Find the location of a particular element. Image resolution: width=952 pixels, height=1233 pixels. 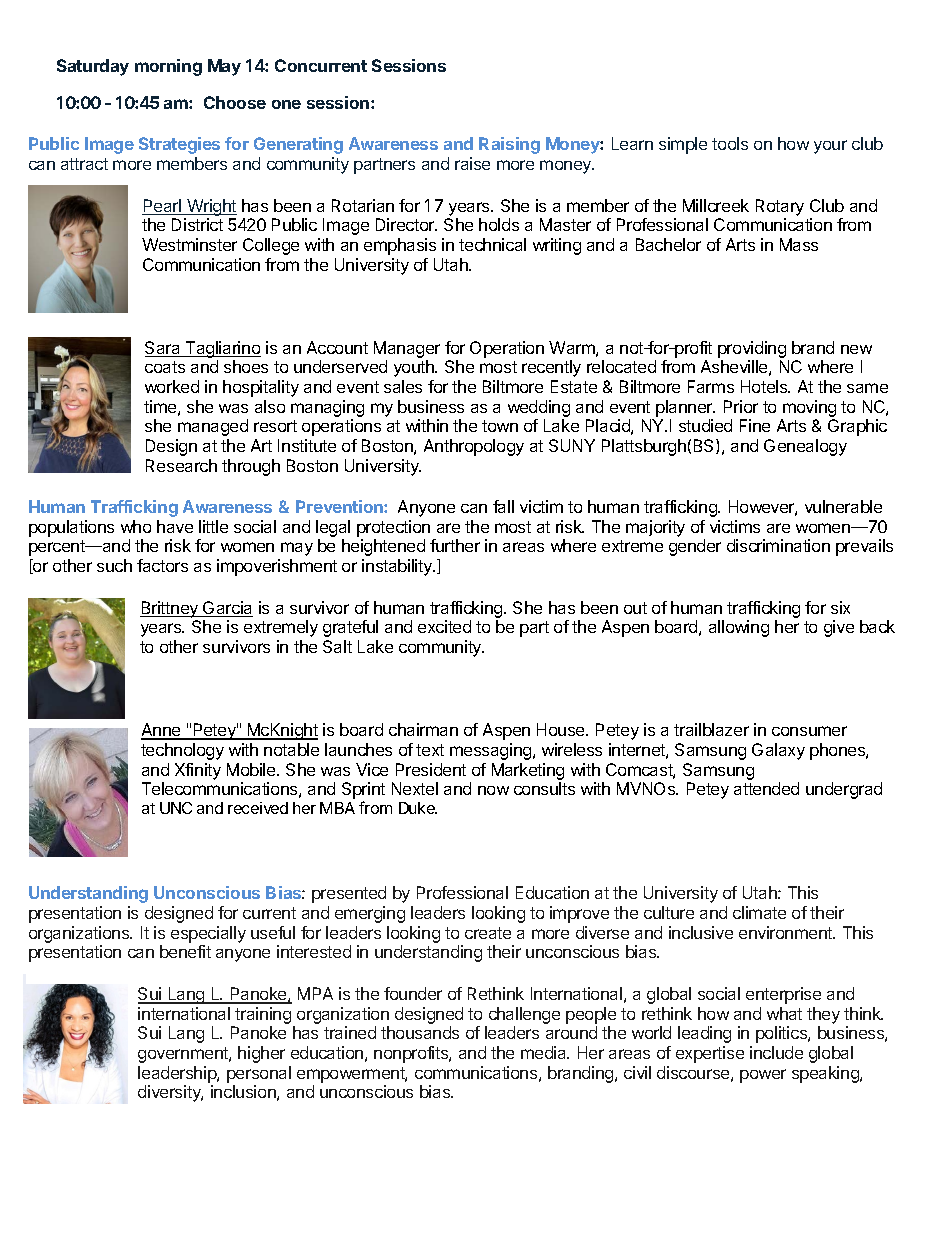

attended is located at coordinates (766, 788).
